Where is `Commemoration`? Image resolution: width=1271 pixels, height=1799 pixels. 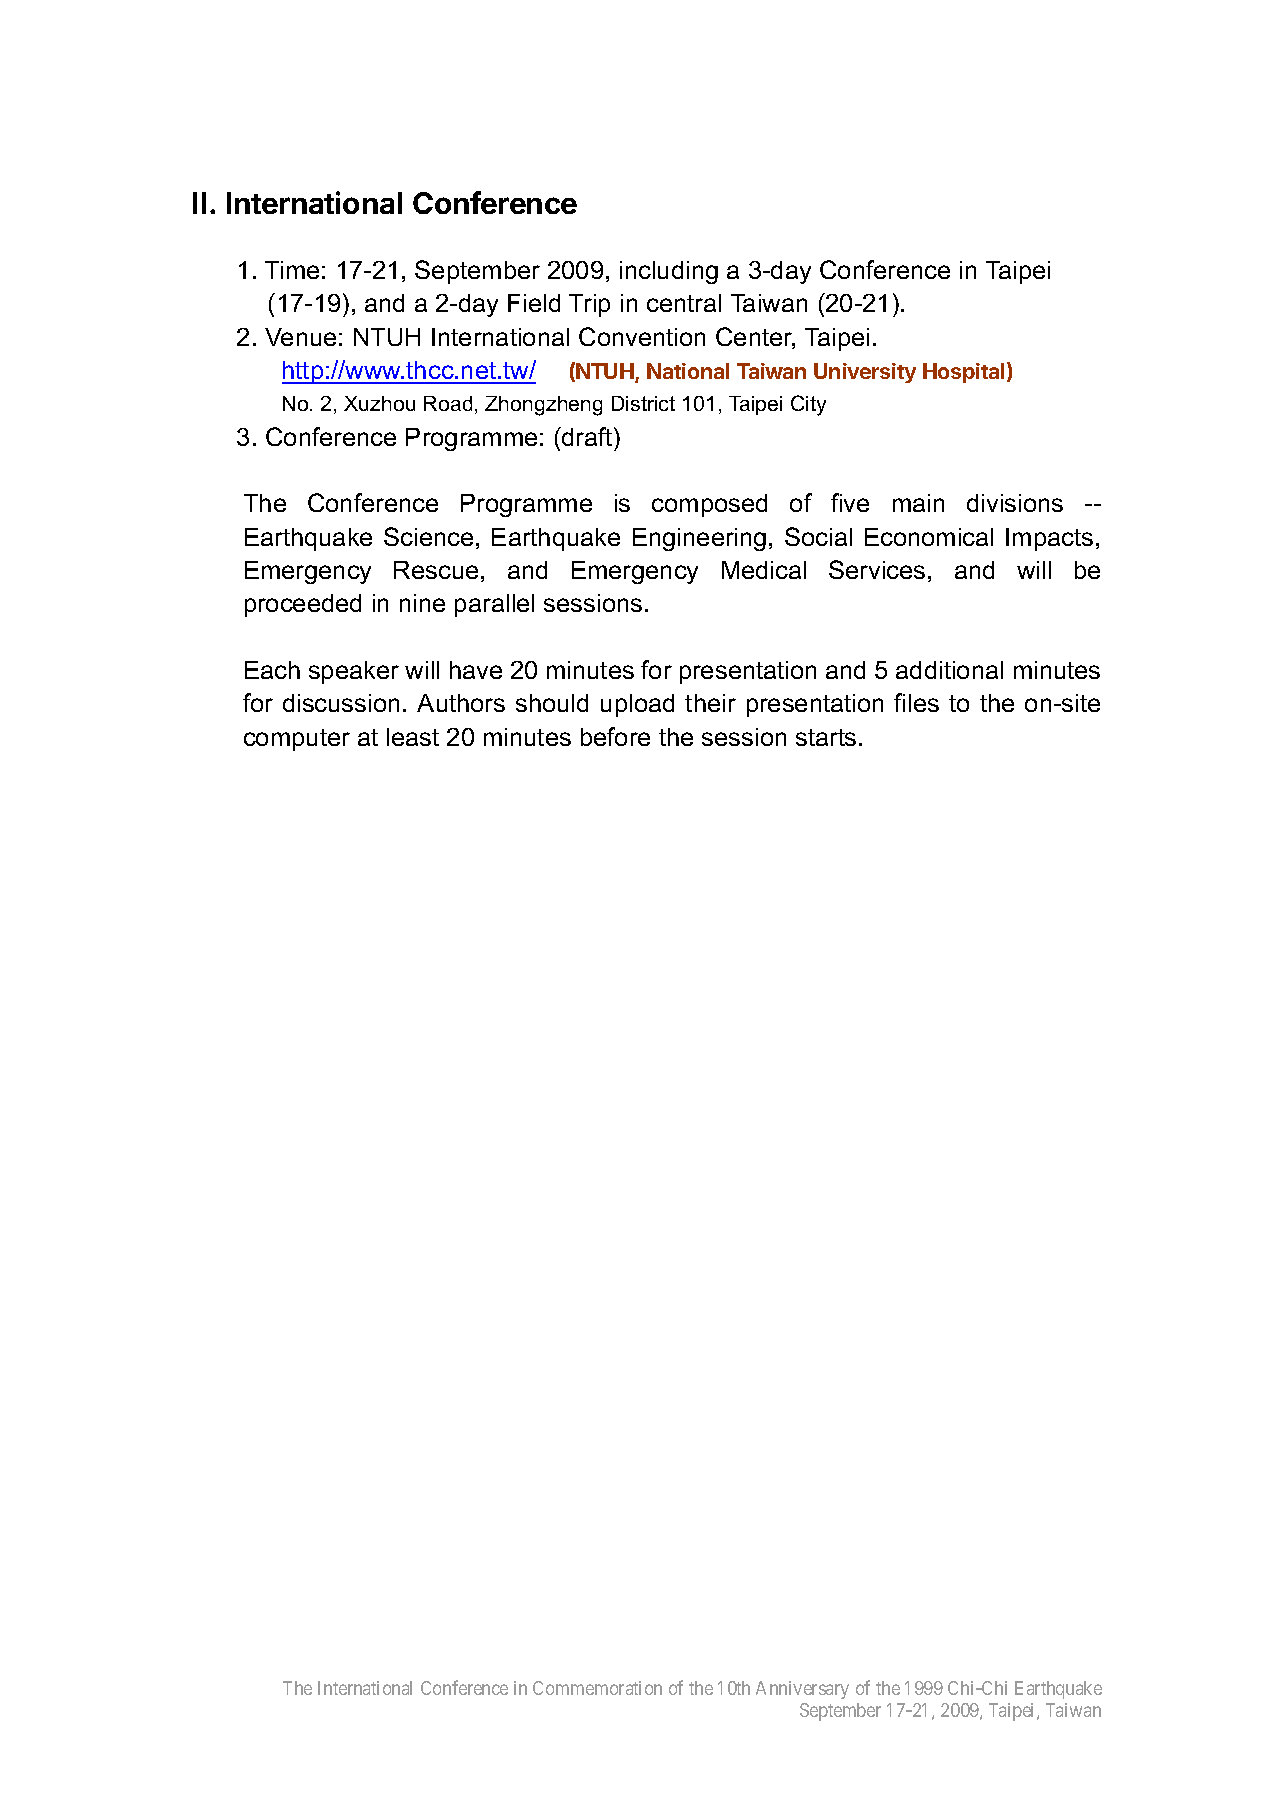
Commemoration is located at coordinates (597, 1688).
